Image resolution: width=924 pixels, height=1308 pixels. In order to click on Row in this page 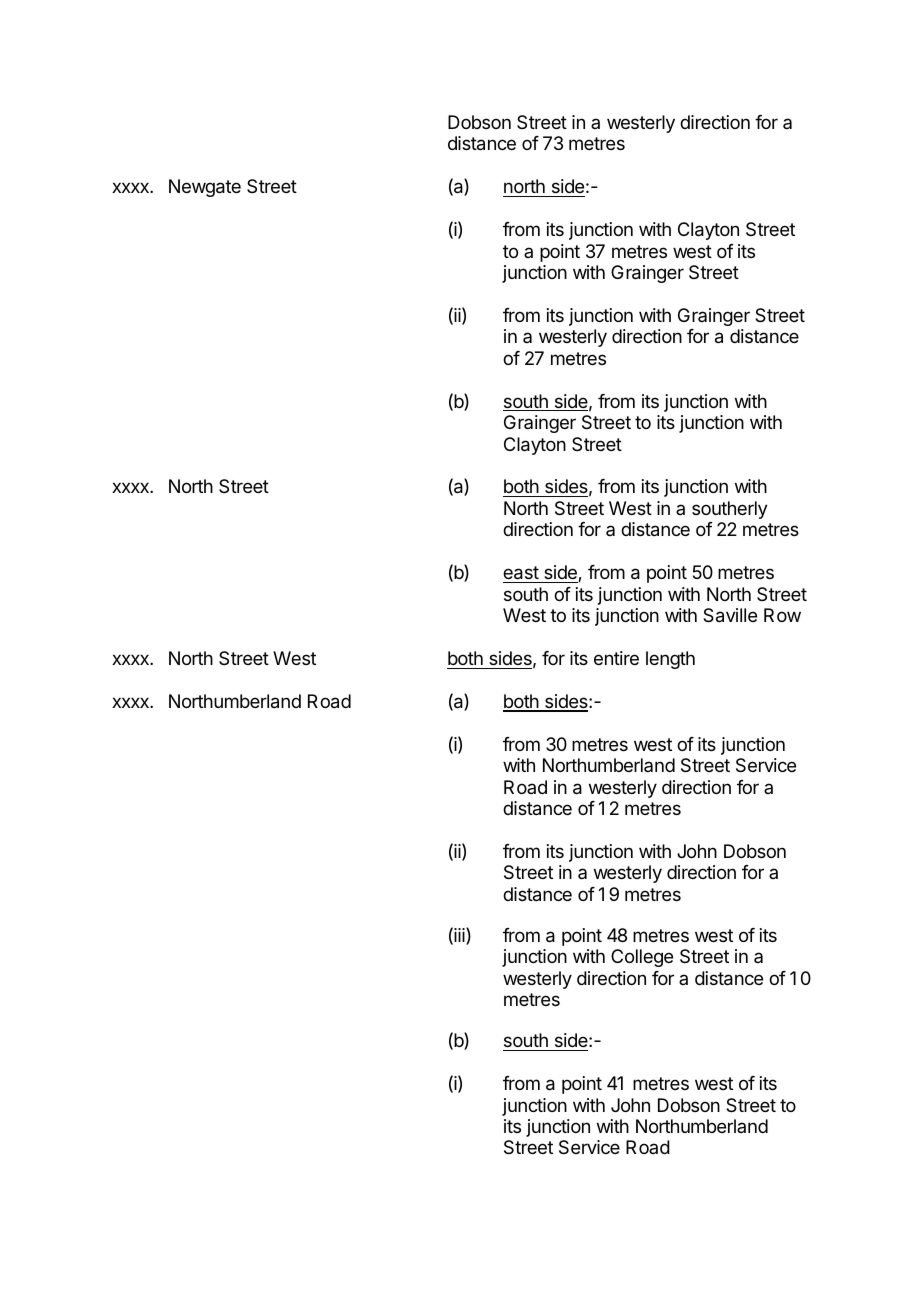, I will do `click(782, 615)`.
